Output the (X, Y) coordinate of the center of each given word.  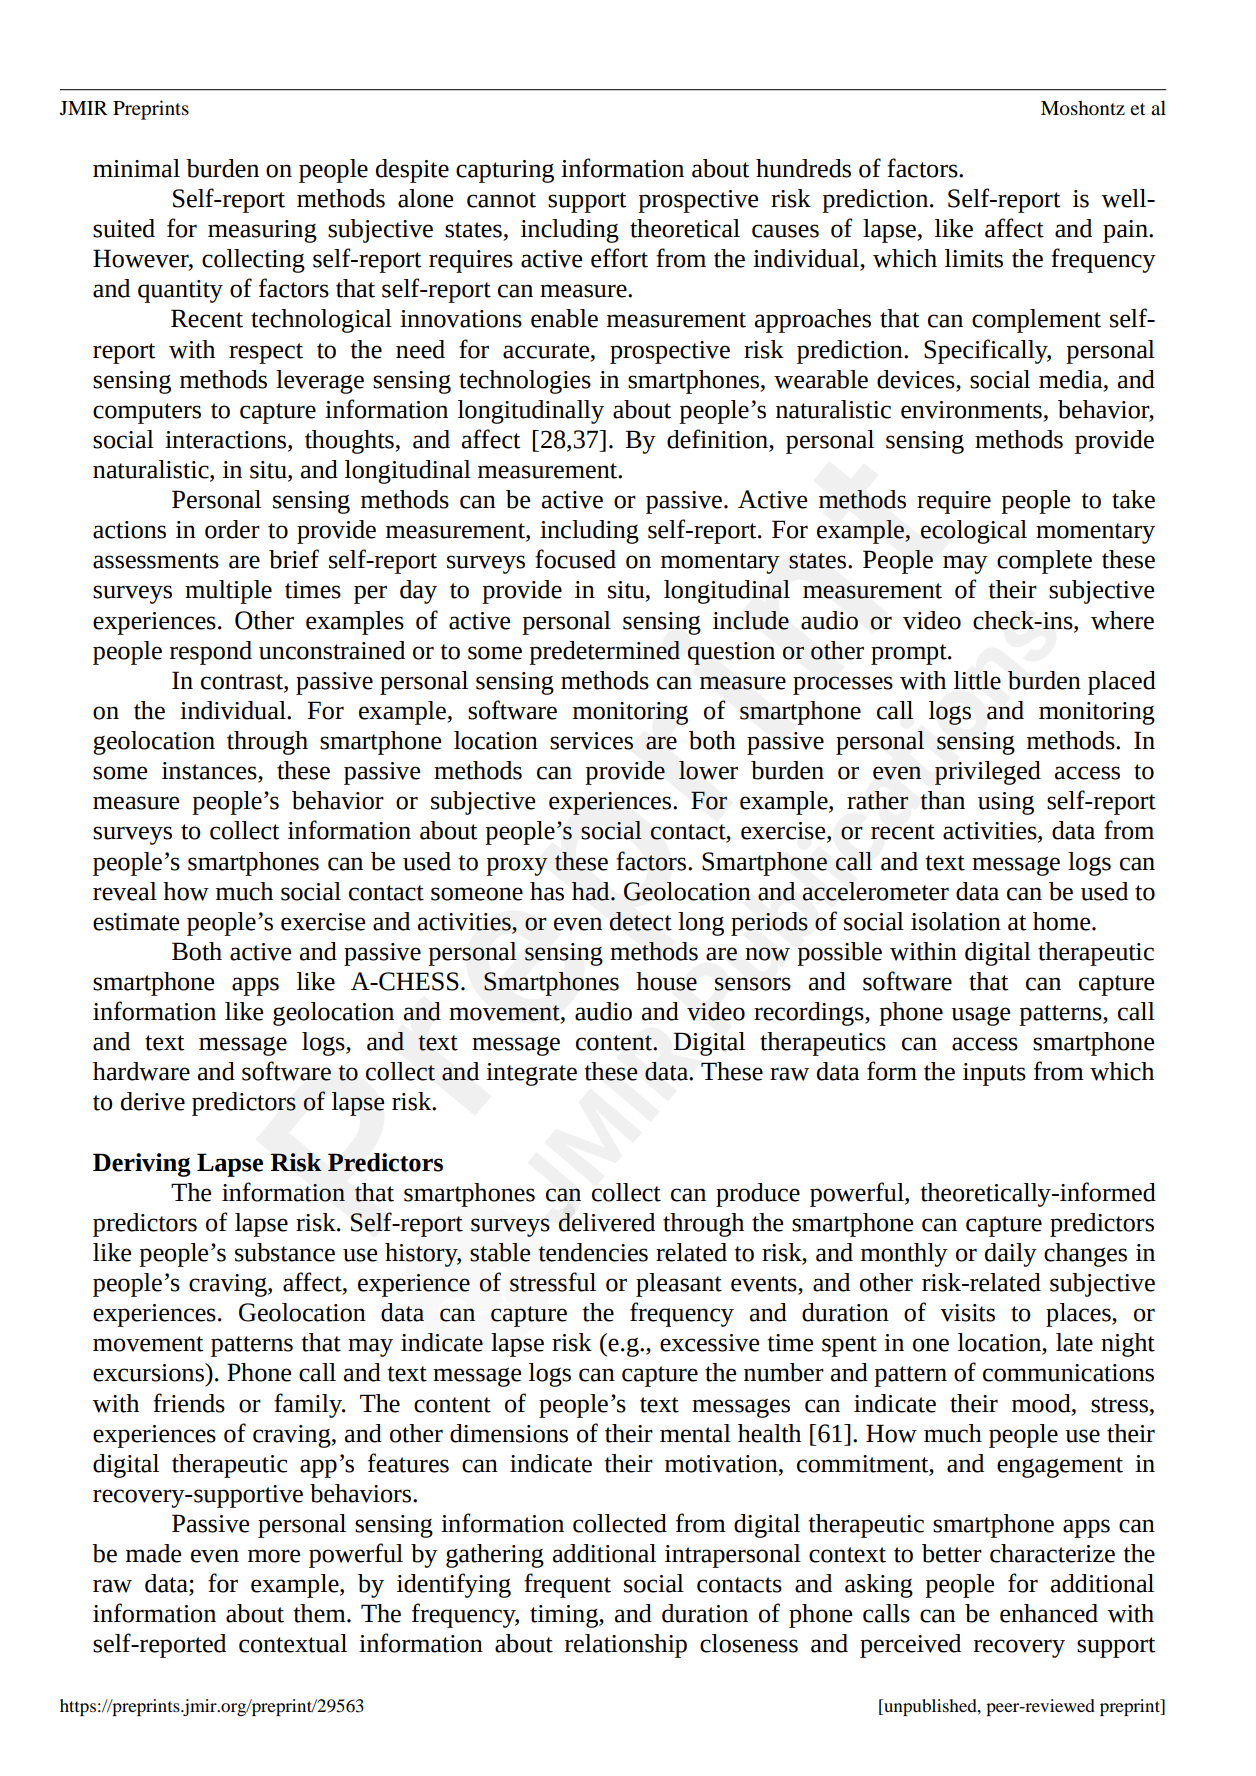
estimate (136, 922)
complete (1044, 562)
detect (641, 921)
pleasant (679, 1285)
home (1063, 921)
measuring (262, 231)
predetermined (604, 653)
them (320, 1613)
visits (967, 1313)
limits (974, 258)
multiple (228, 592)
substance (285, 1252)
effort (619, 258)
